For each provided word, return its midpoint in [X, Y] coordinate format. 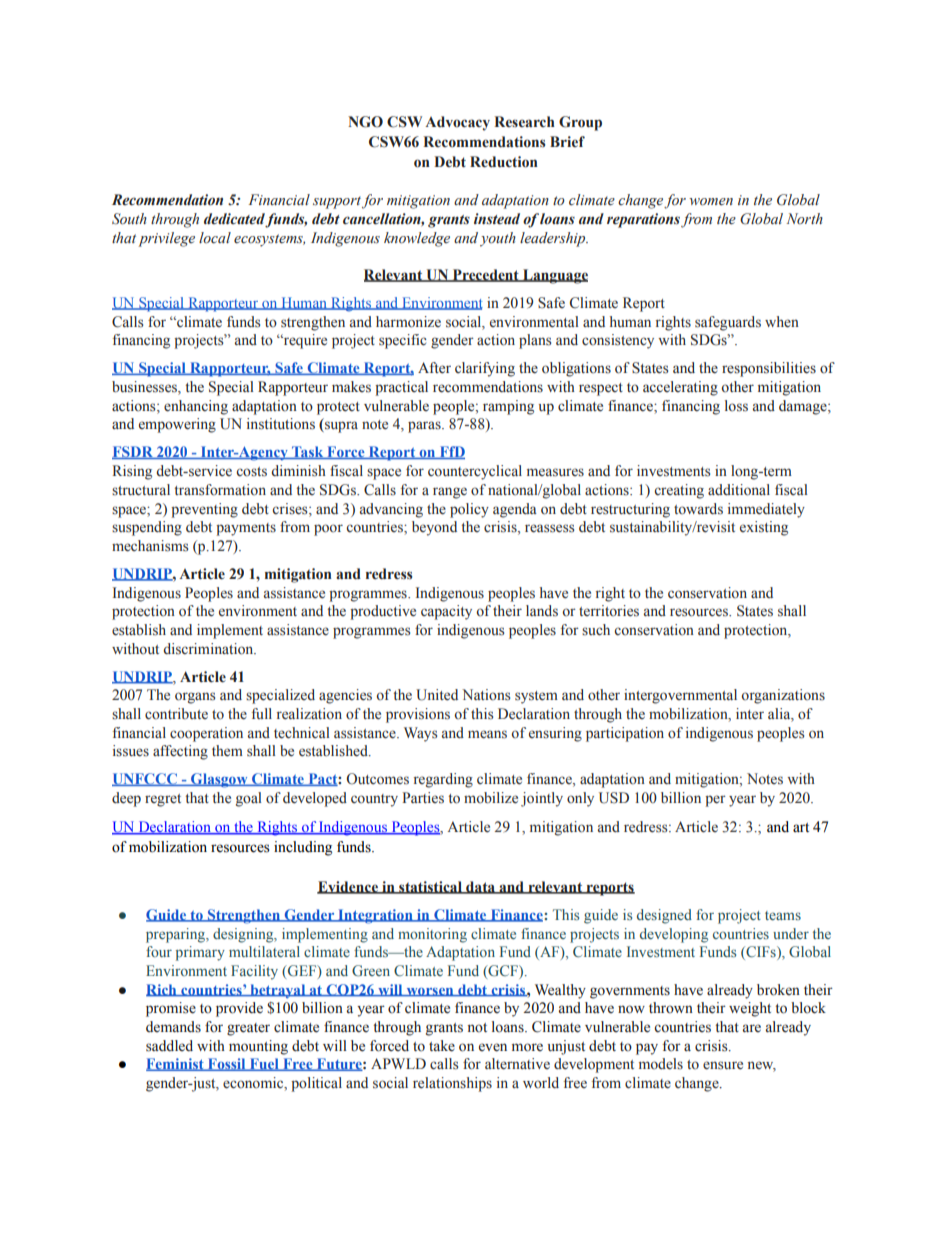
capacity [446, 612]
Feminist [176, 1064]
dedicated [235, 220]
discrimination [209, 649]
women [711, 202]
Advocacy [457, 123]
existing [764, 528]
